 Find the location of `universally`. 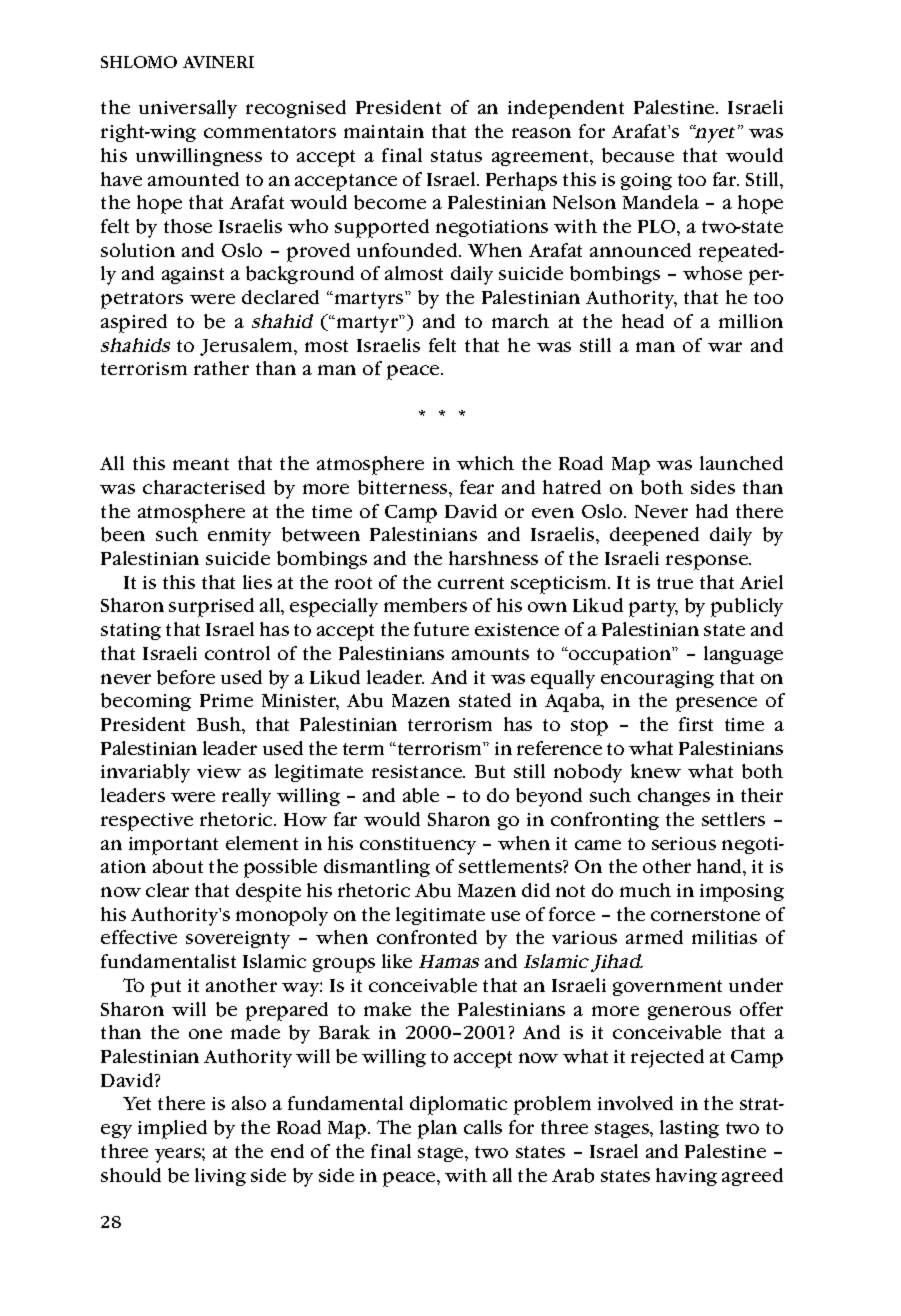

universally is located at coordinates (188, 109).
